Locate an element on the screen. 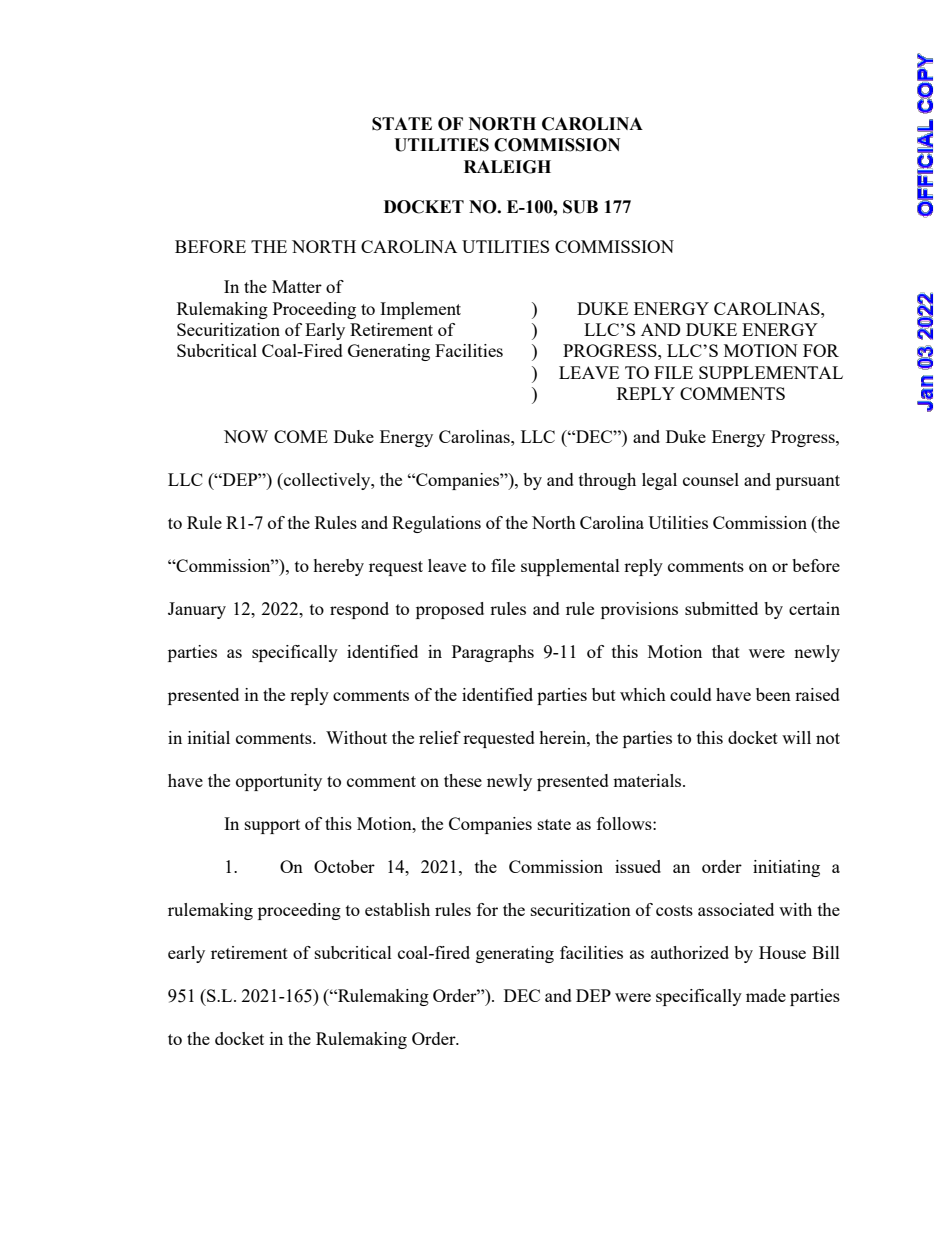 The image size is (952, 1233). counsel is located at coordinates (711, 479).
